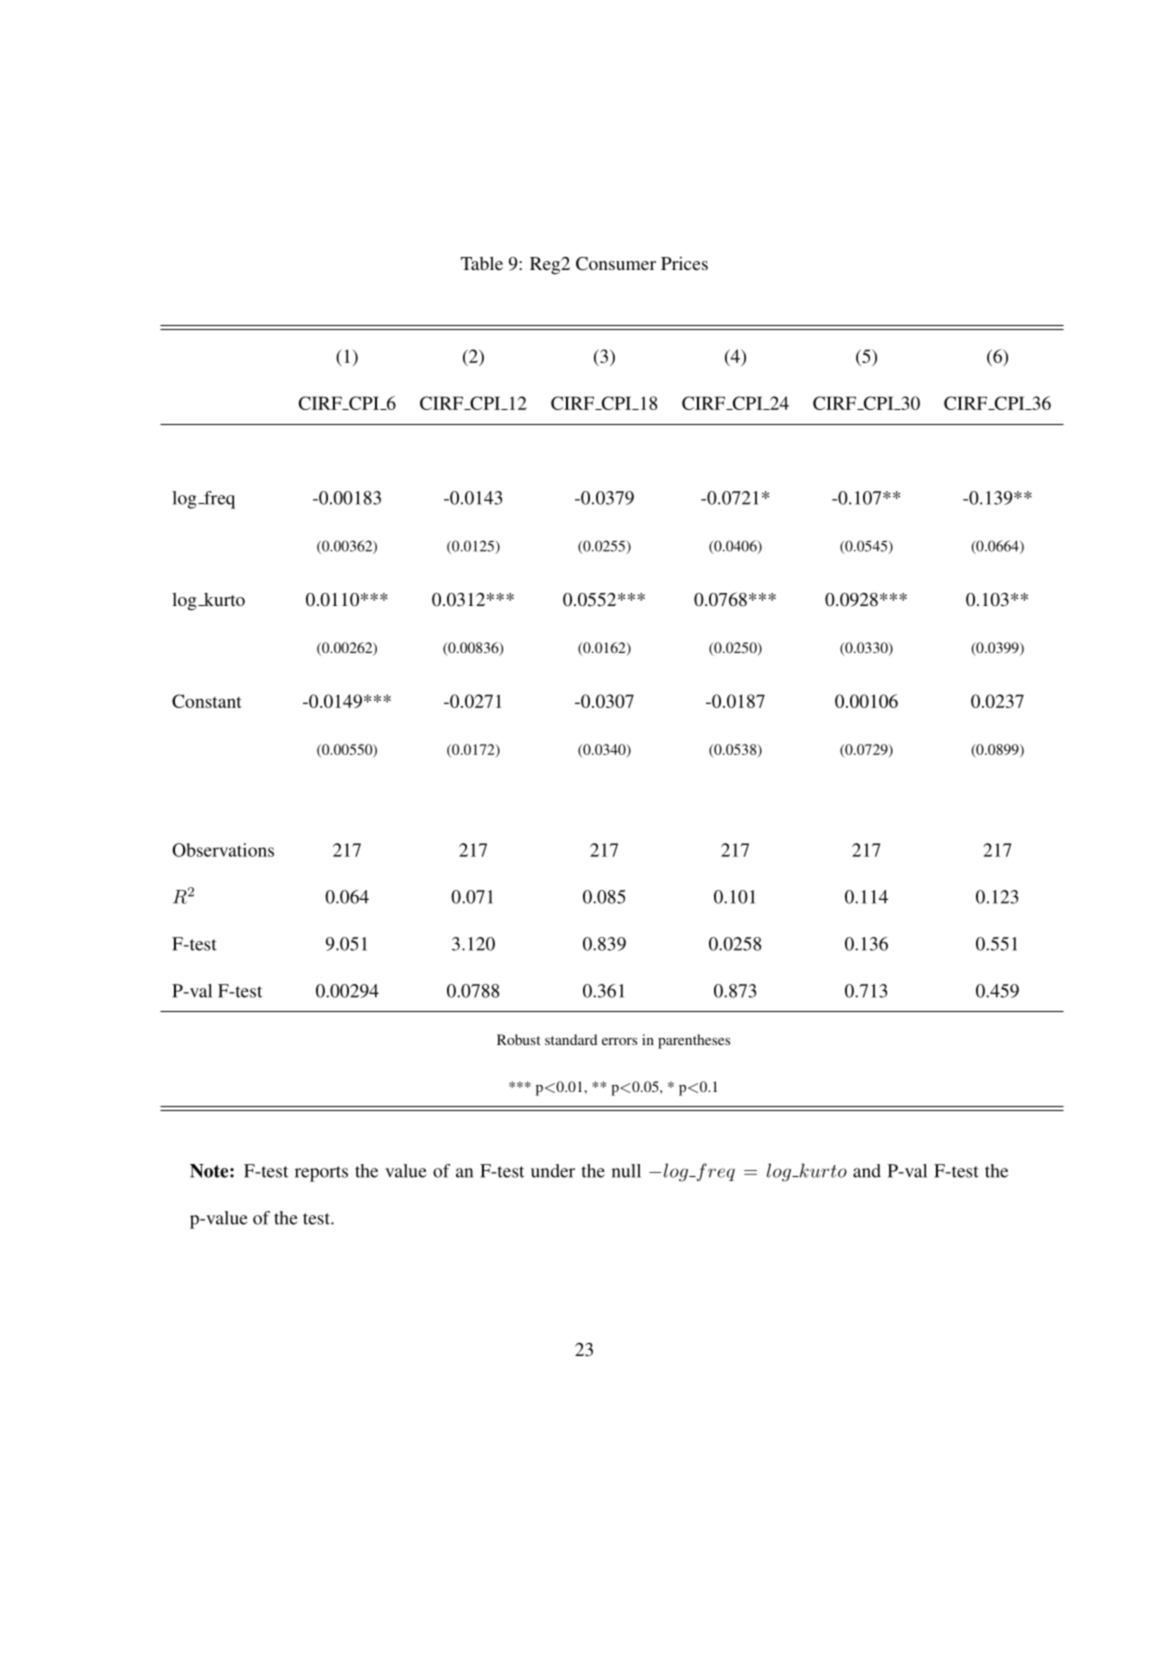 This screenshot has height=1653, width=1169. Describe the element at coordinates (223, 850) in the screenshot. I see `Observations` at that location.
